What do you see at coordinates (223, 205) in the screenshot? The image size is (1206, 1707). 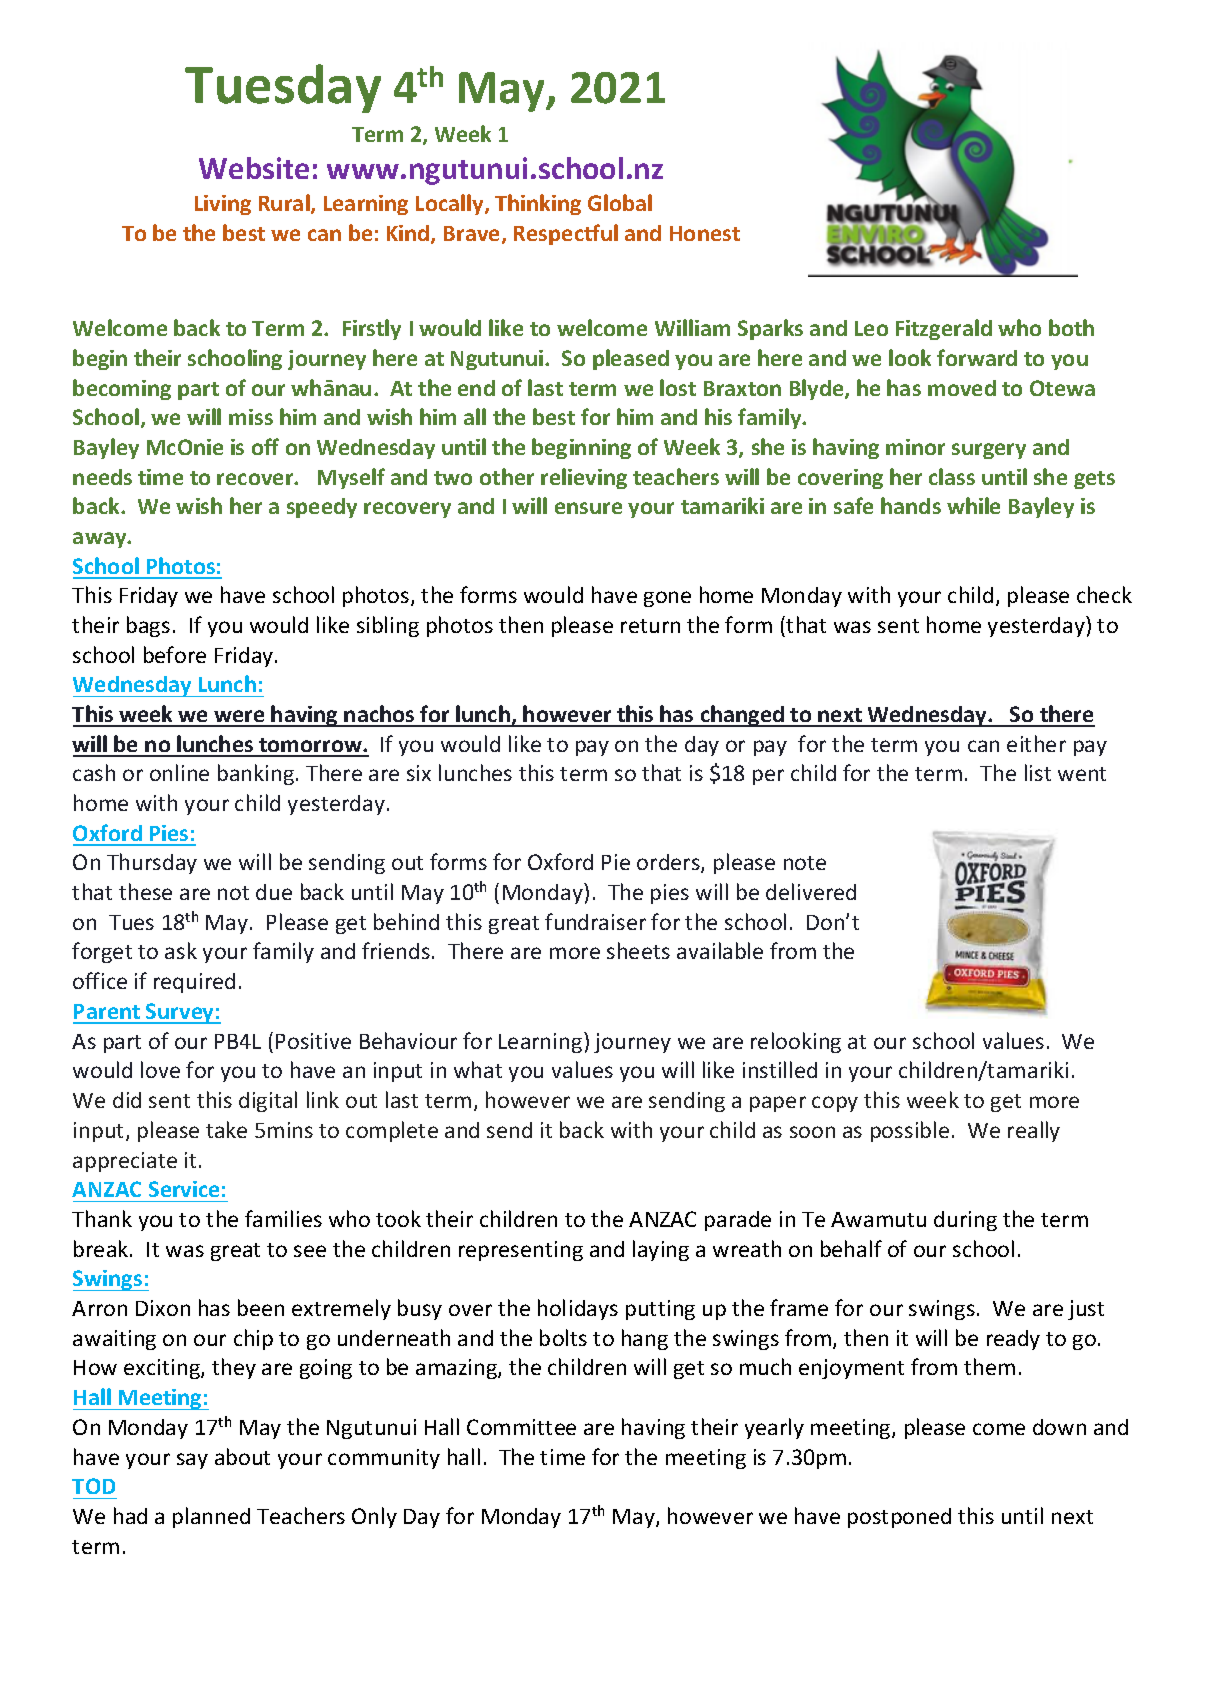 I see `Living` at bounding box center [223, 205].
